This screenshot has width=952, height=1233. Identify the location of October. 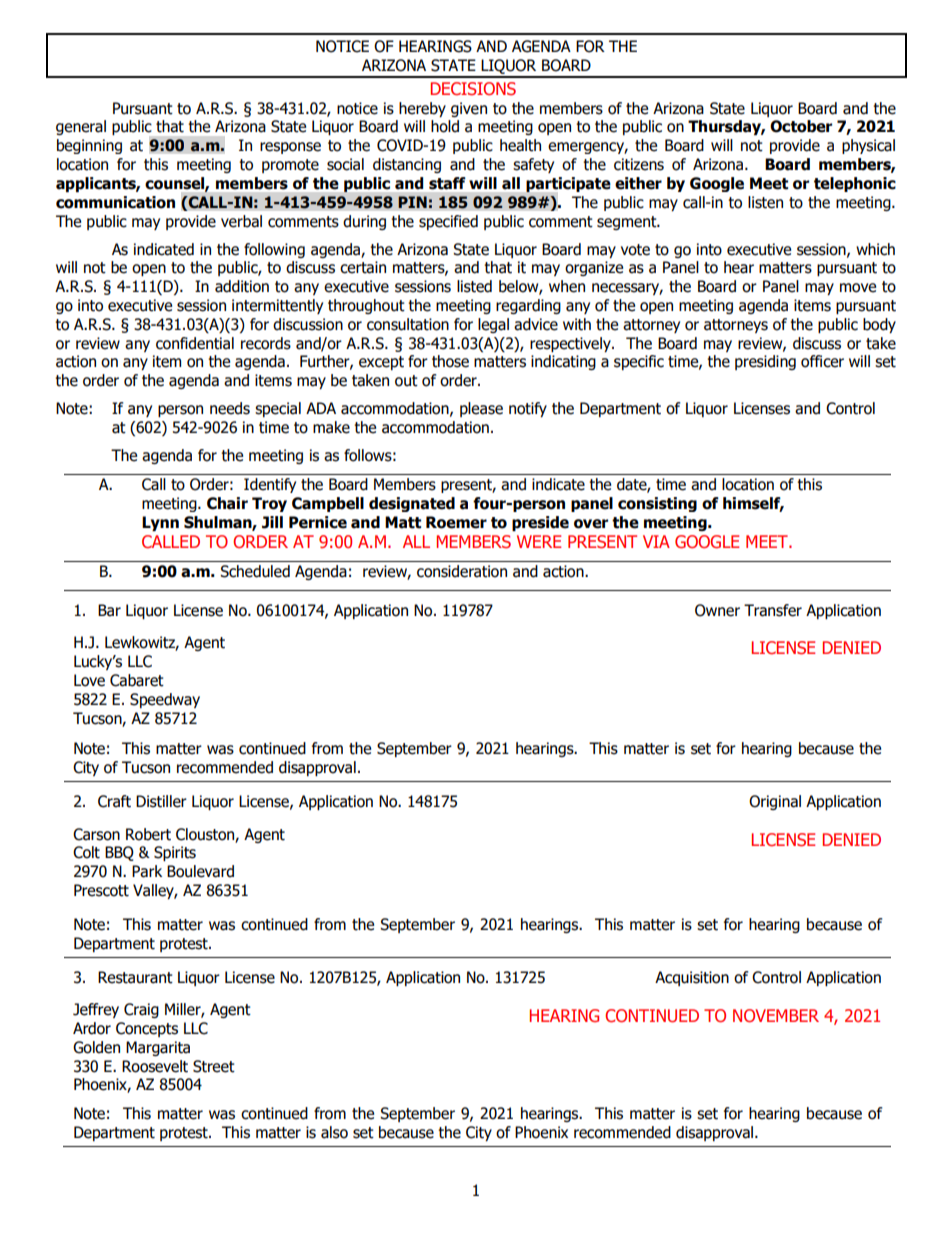
(801, 126).
